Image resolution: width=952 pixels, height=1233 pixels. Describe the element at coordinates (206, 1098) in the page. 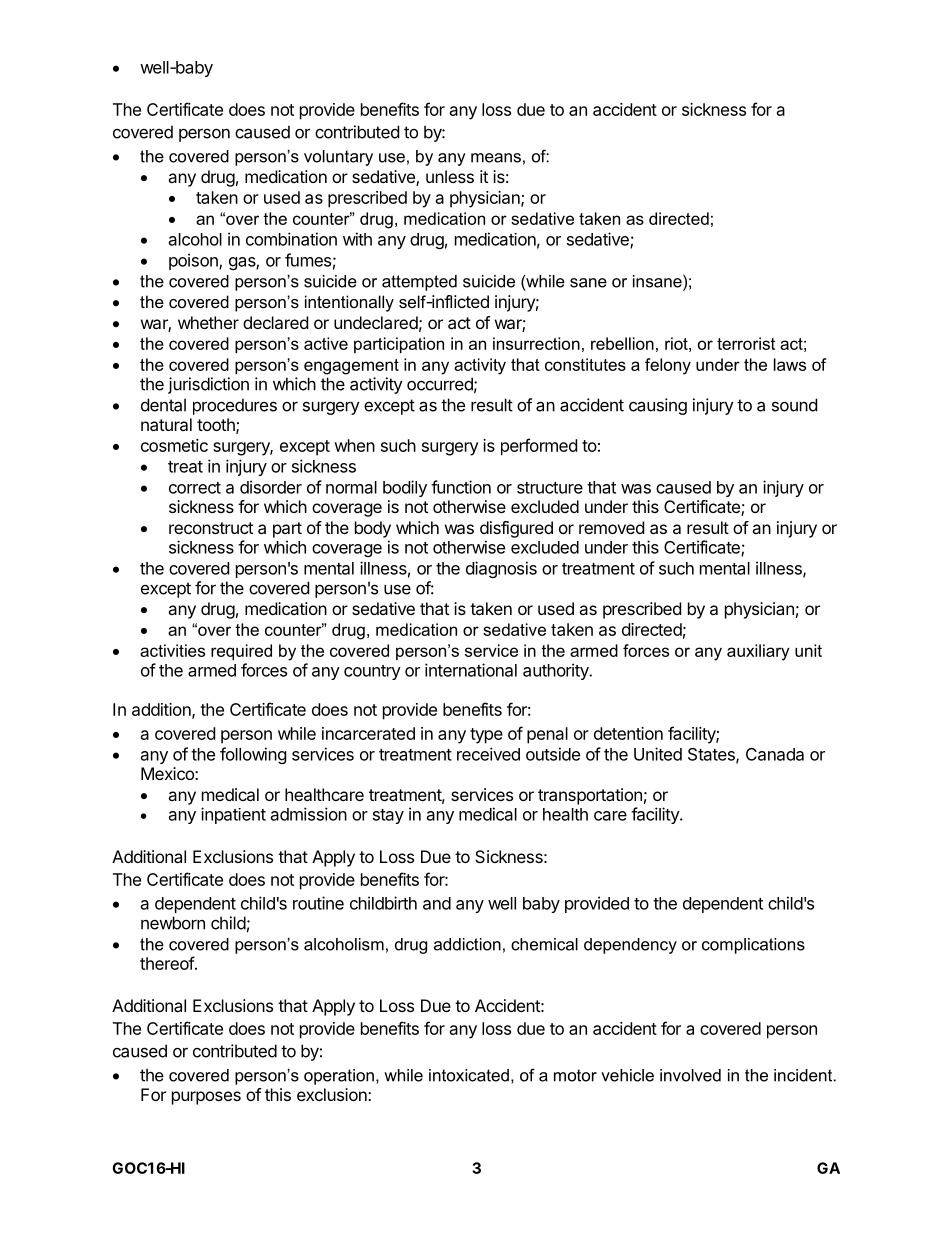

I see `purposes` at that location.
